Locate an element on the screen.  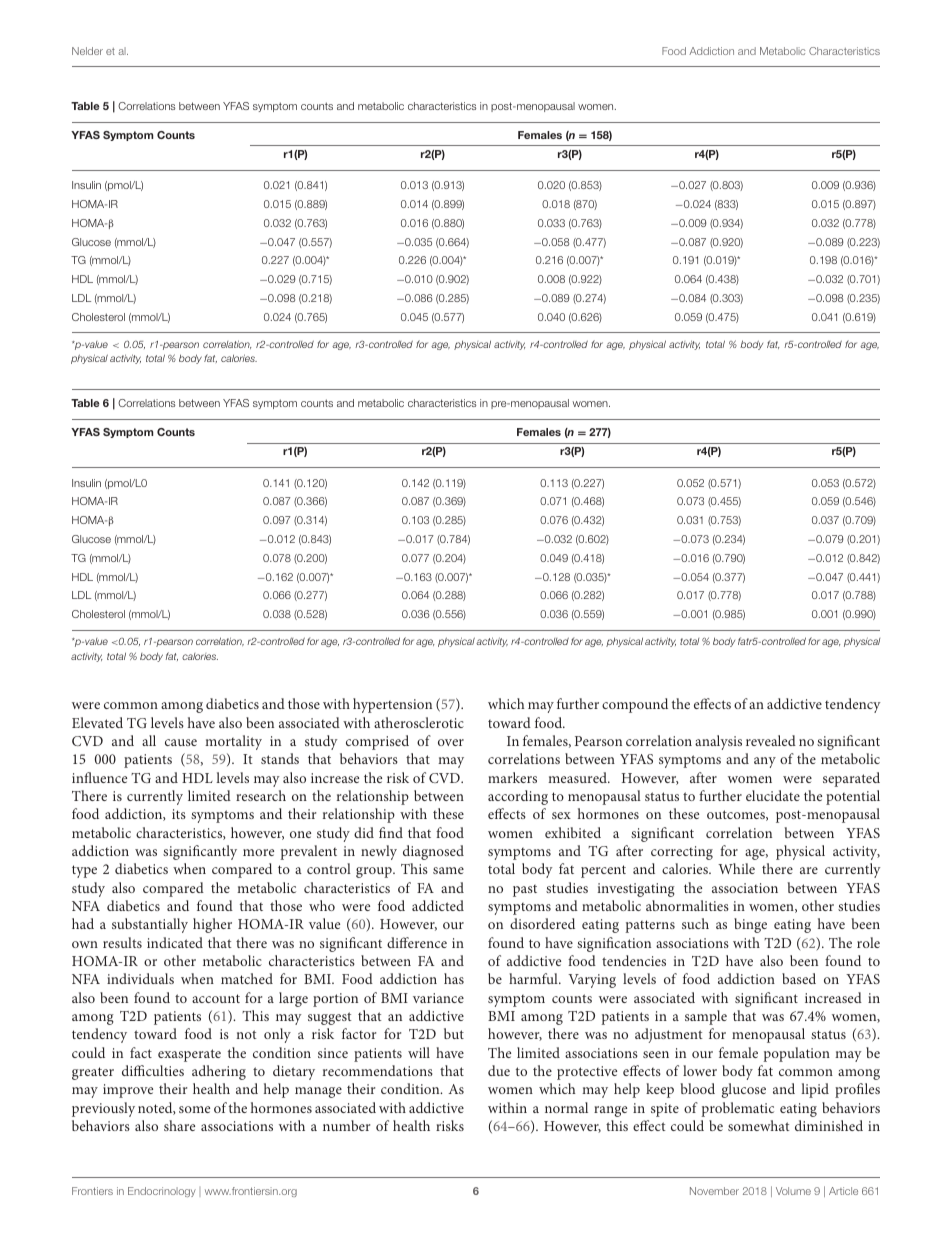
revealed is located at coordinates (771, 740).
